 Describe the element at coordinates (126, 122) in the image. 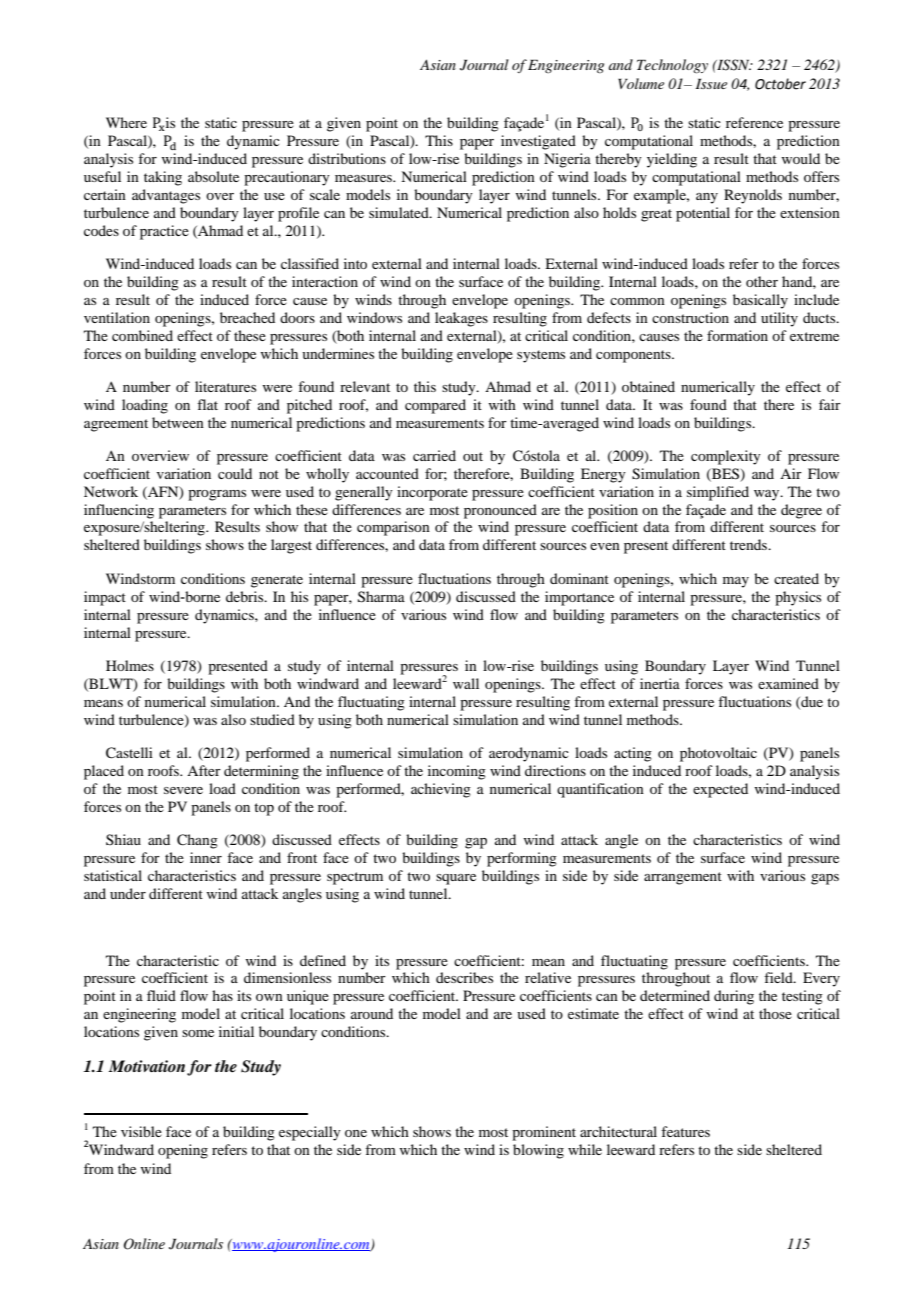

I see `Where` at that location.
